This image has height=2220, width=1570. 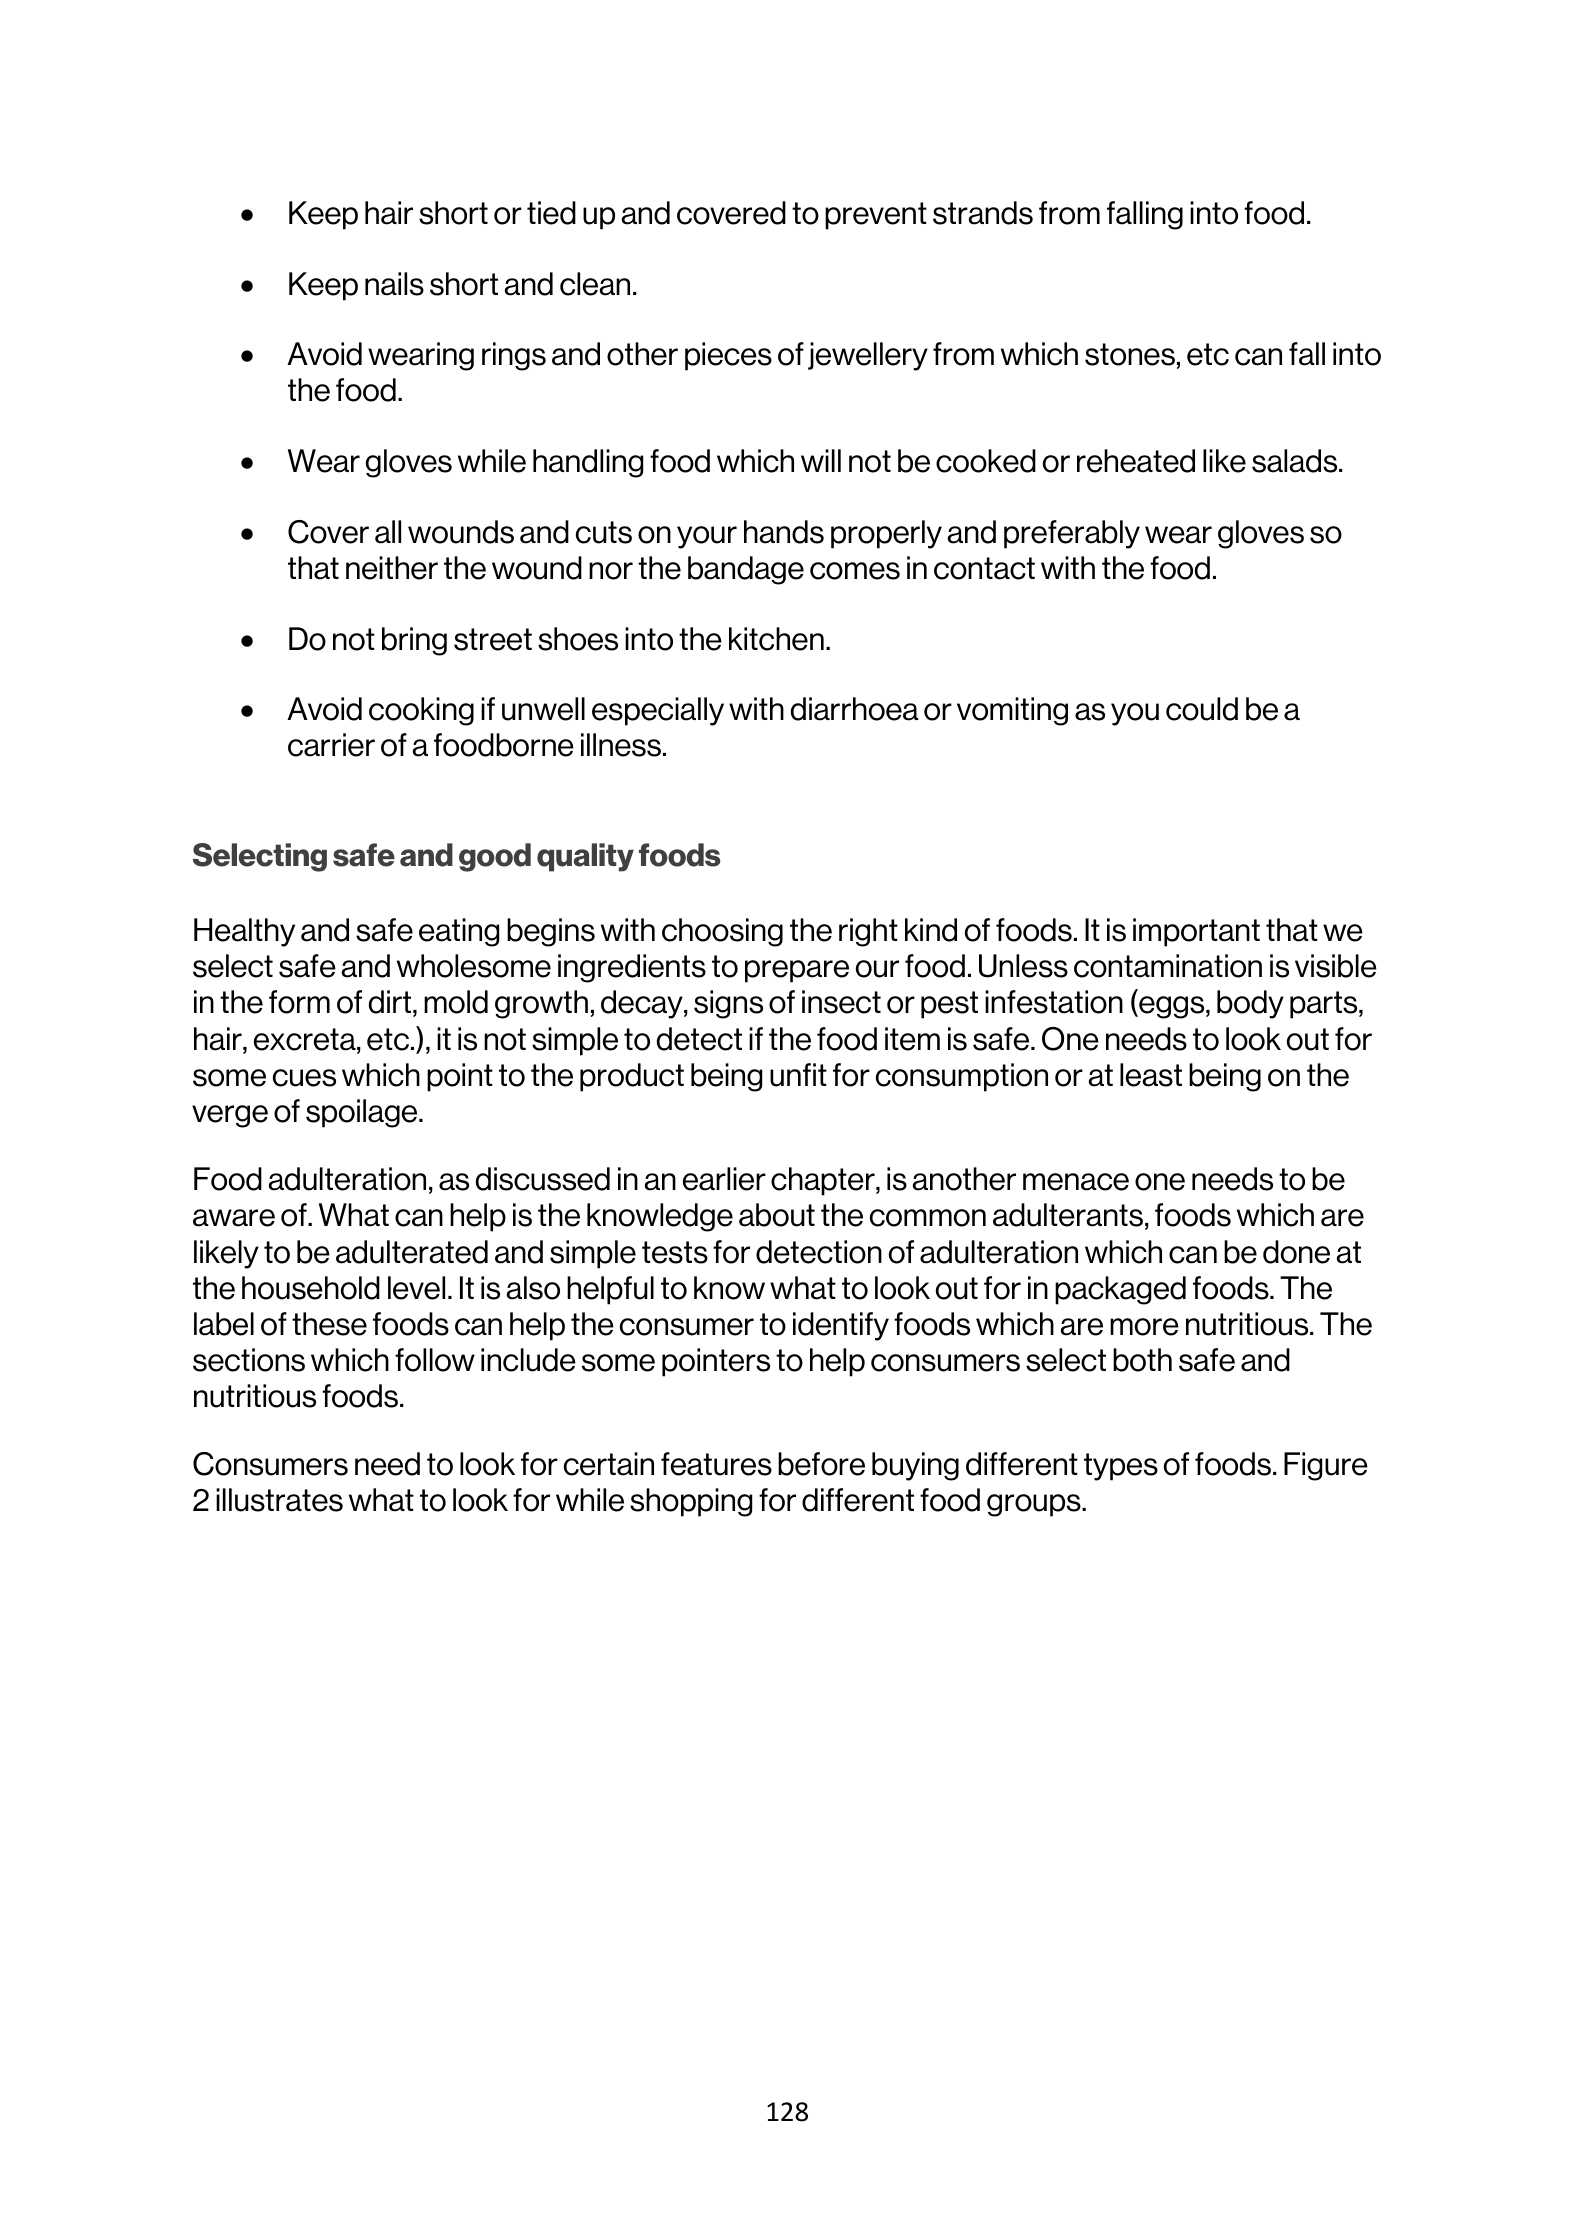 I want to click on prevent, so click(x=876, y=216).
